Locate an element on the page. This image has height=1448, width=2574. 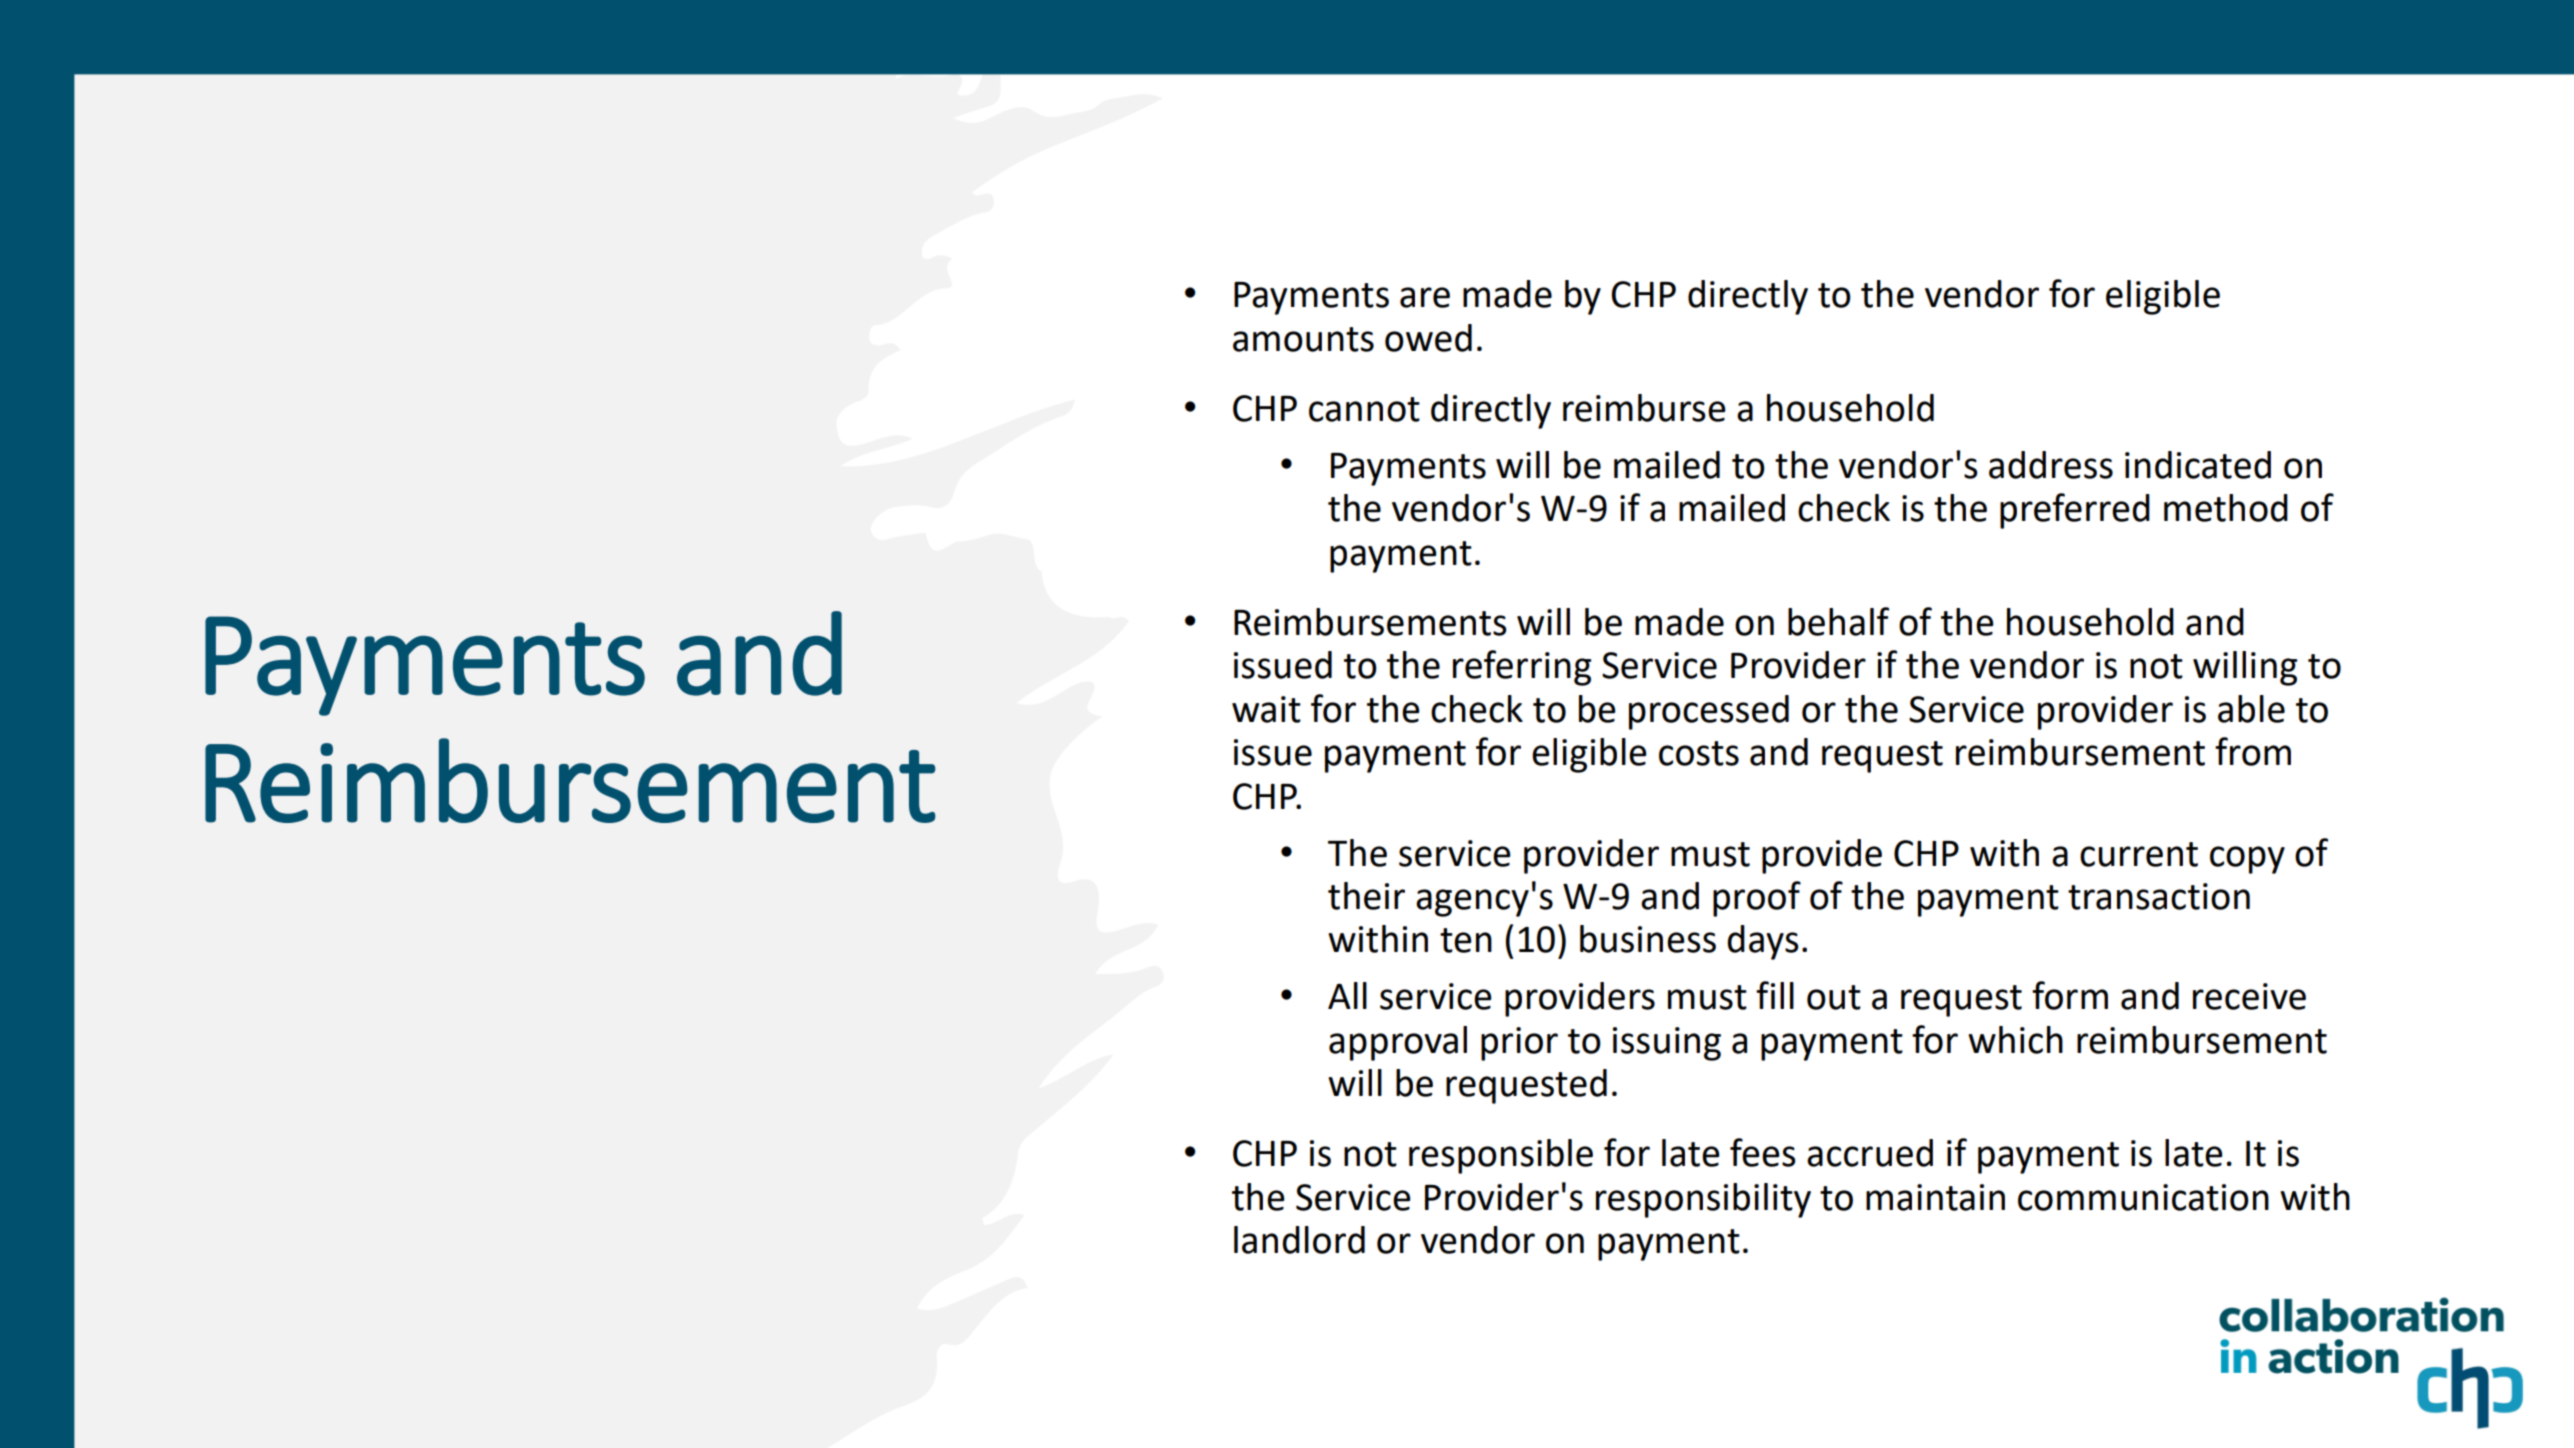
their is located at coordinates (1366, 896).
